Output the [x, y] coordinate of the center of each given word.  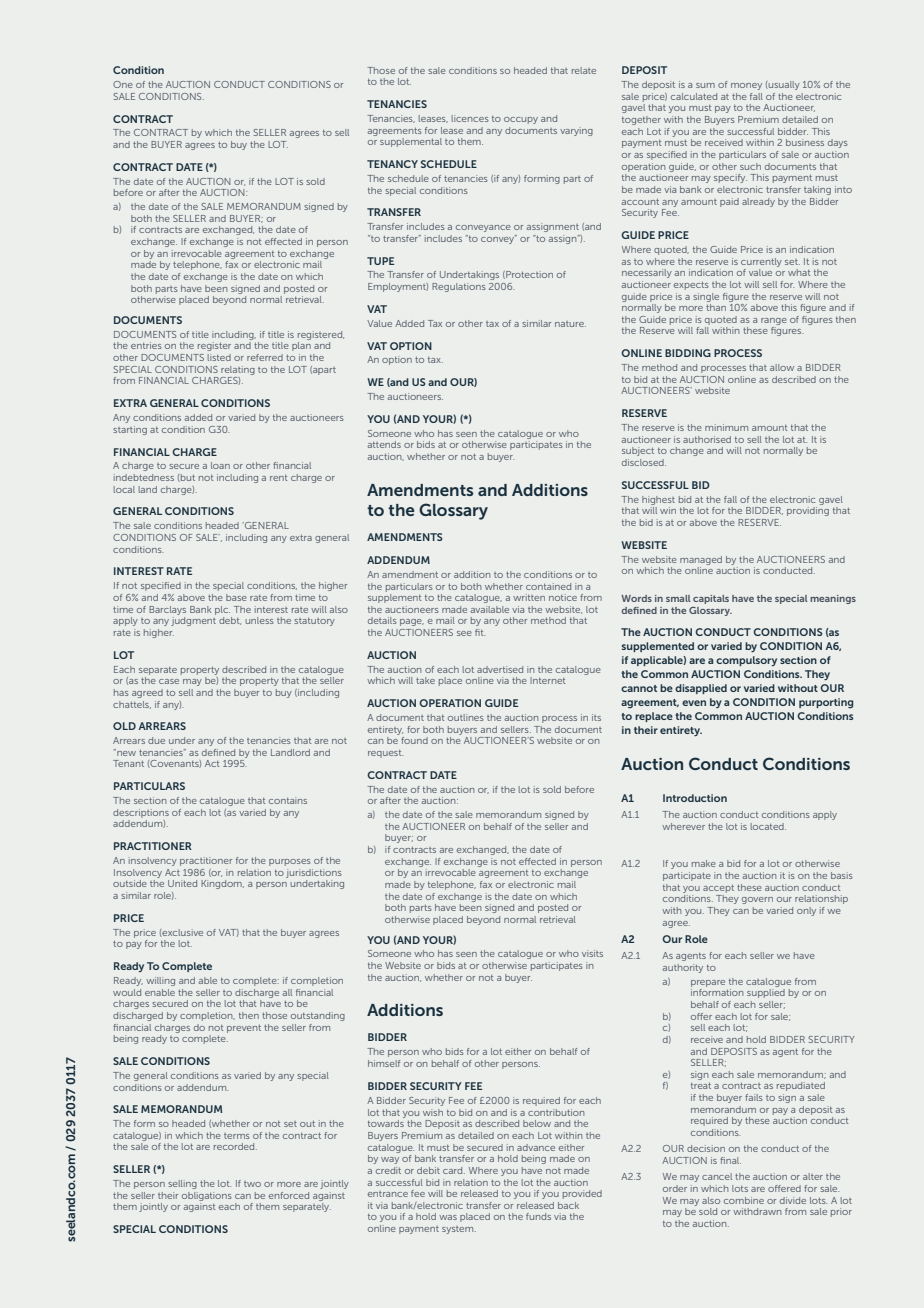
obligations [207, 1196]
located [768, 826]
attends [384, 444]
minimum [726, 427]
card [454, 1170]
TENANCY [392, 164]
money [746, 86]
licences [470, 118]
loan [220, 465]
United [182, 883]
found [414, 740]
